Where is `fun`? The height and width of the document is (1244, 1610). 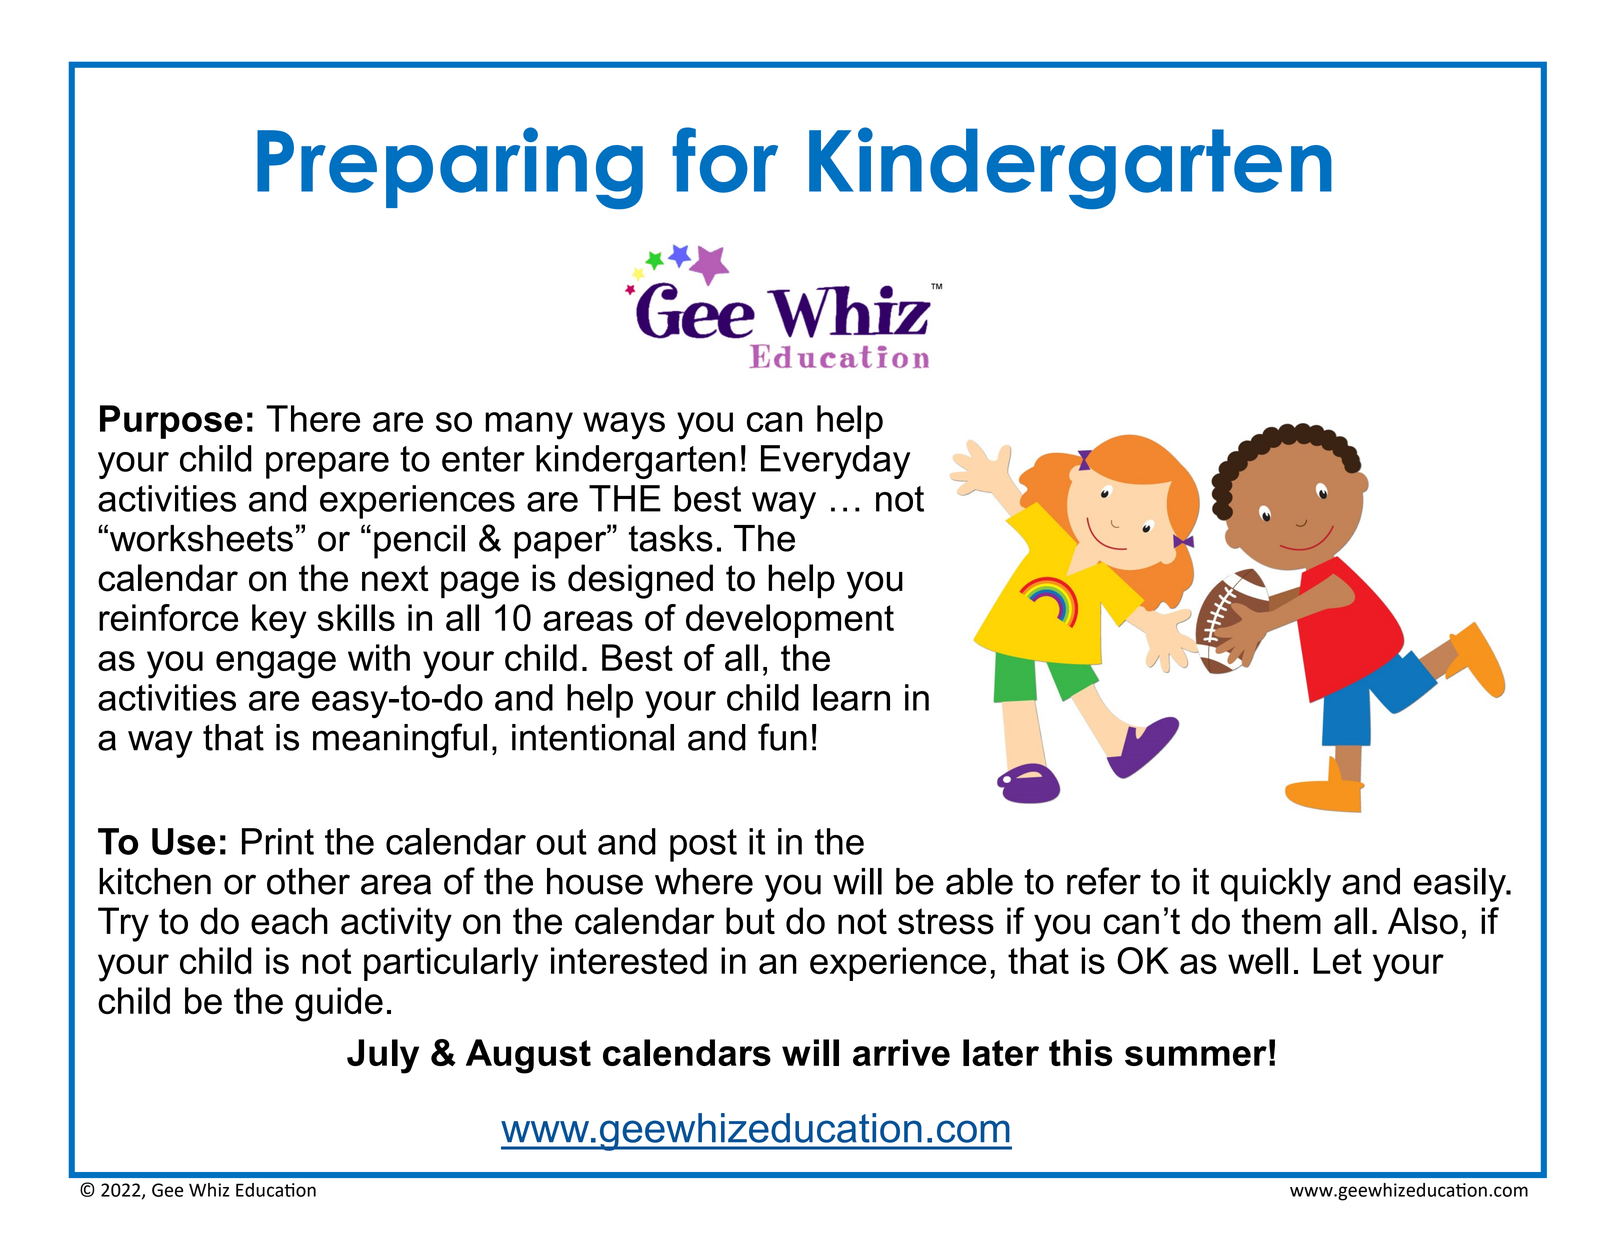
fun is located at coordinates (782, 737).
